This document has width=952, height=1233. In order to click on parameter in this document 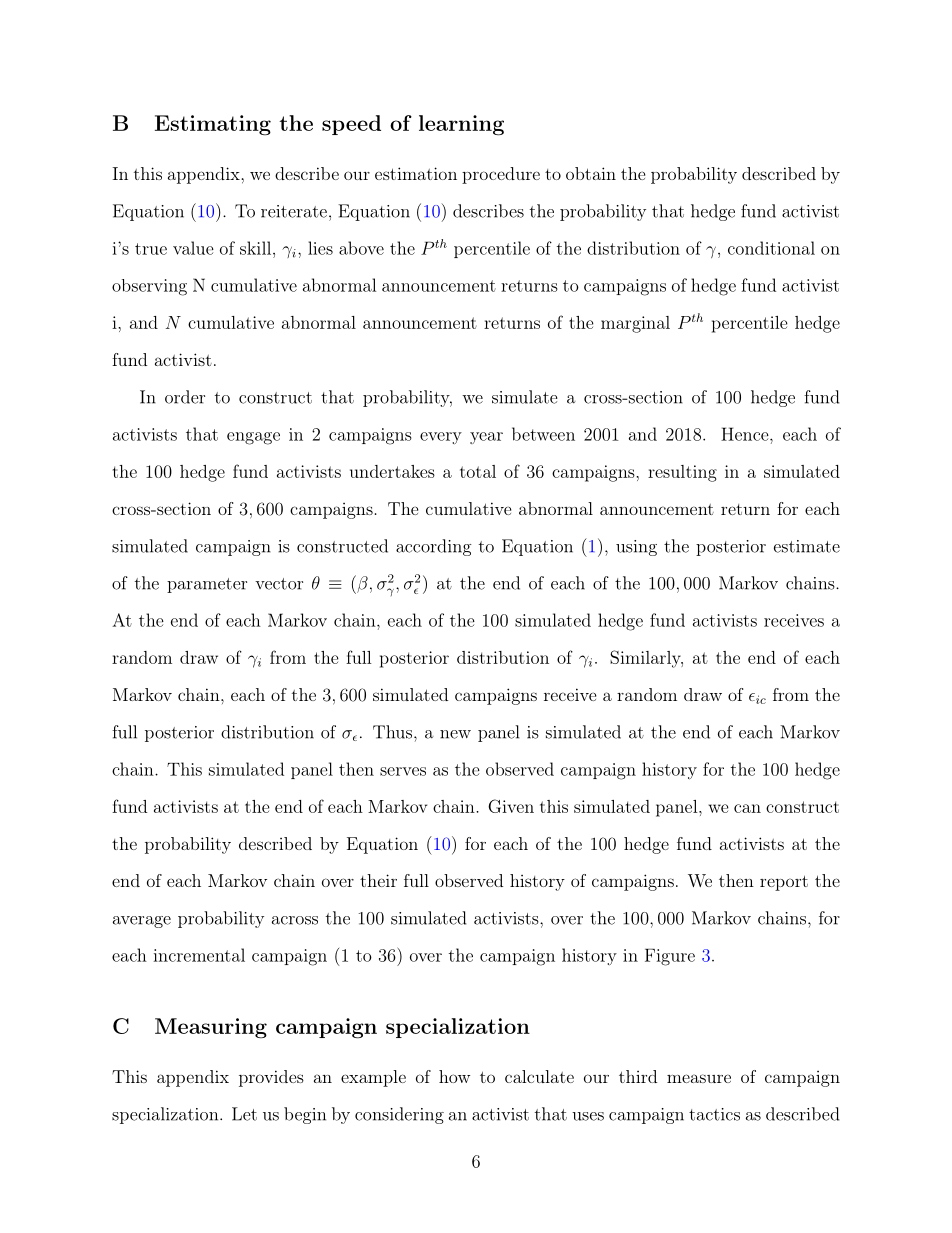, I will do `click(207, 585)`.
